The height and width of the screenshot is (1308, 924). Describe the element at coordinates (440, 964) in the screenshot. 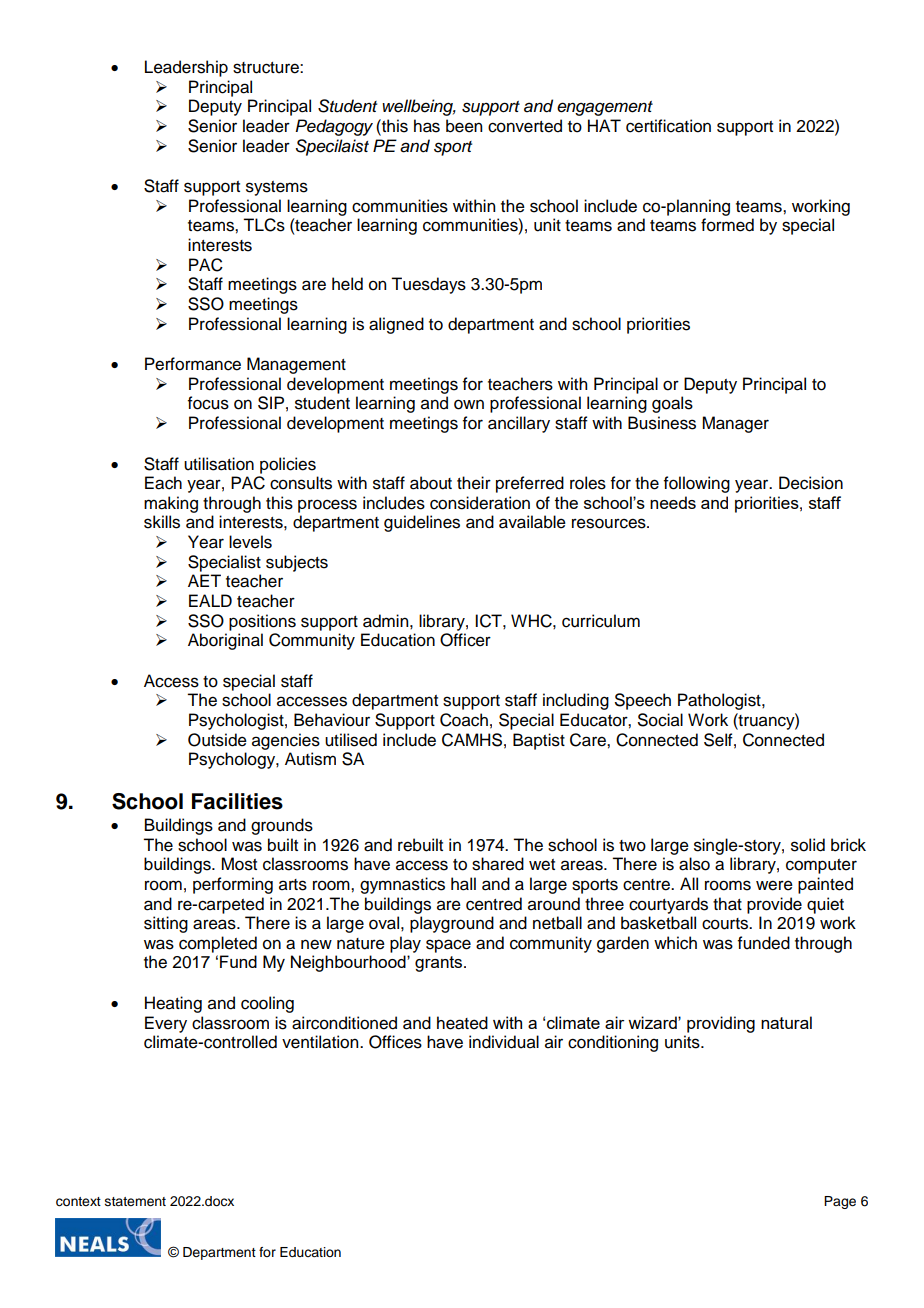

I see `grants` at that location.
